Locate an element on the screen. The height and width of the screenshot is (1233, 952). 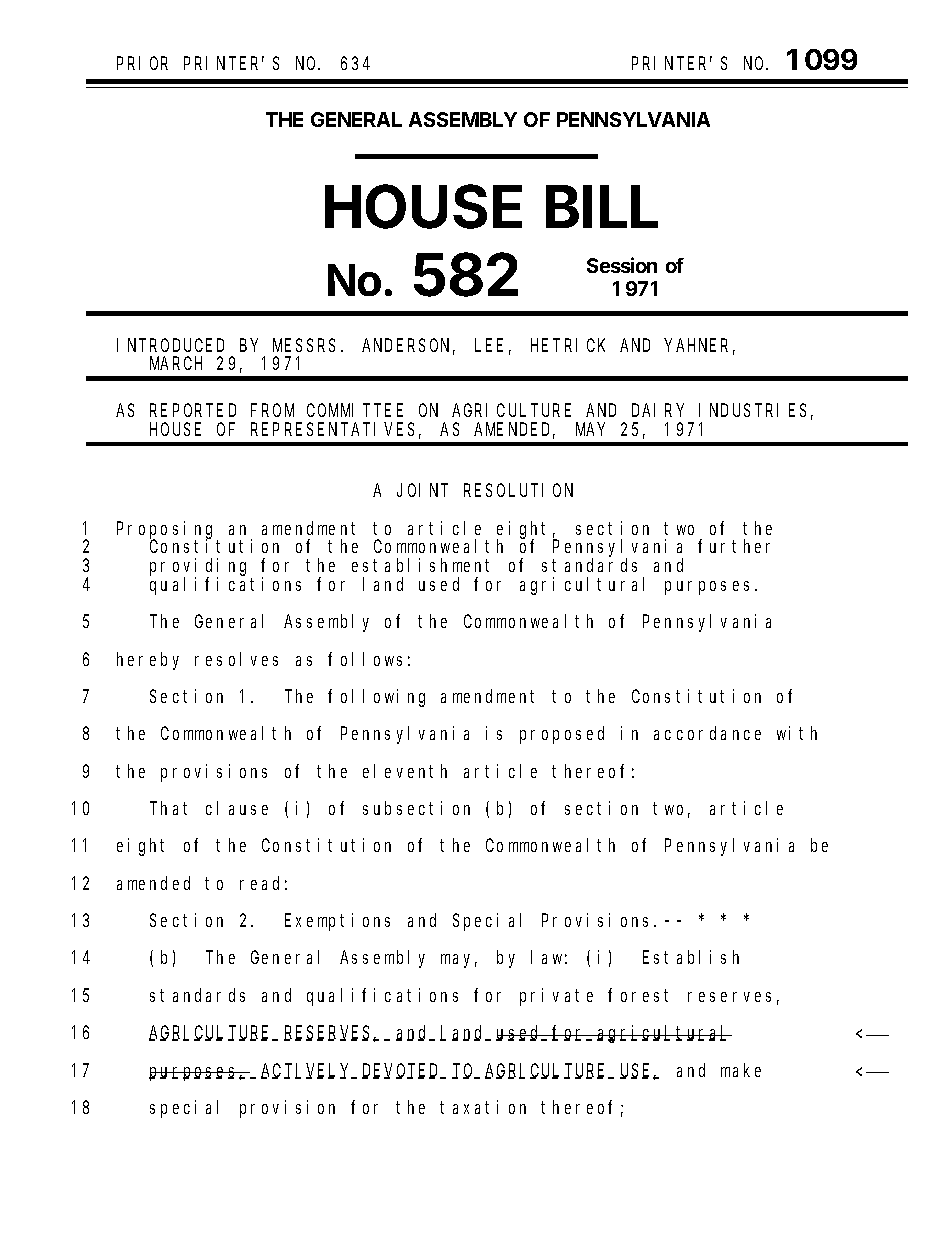
BILL is located at coordinates (602, 206).
